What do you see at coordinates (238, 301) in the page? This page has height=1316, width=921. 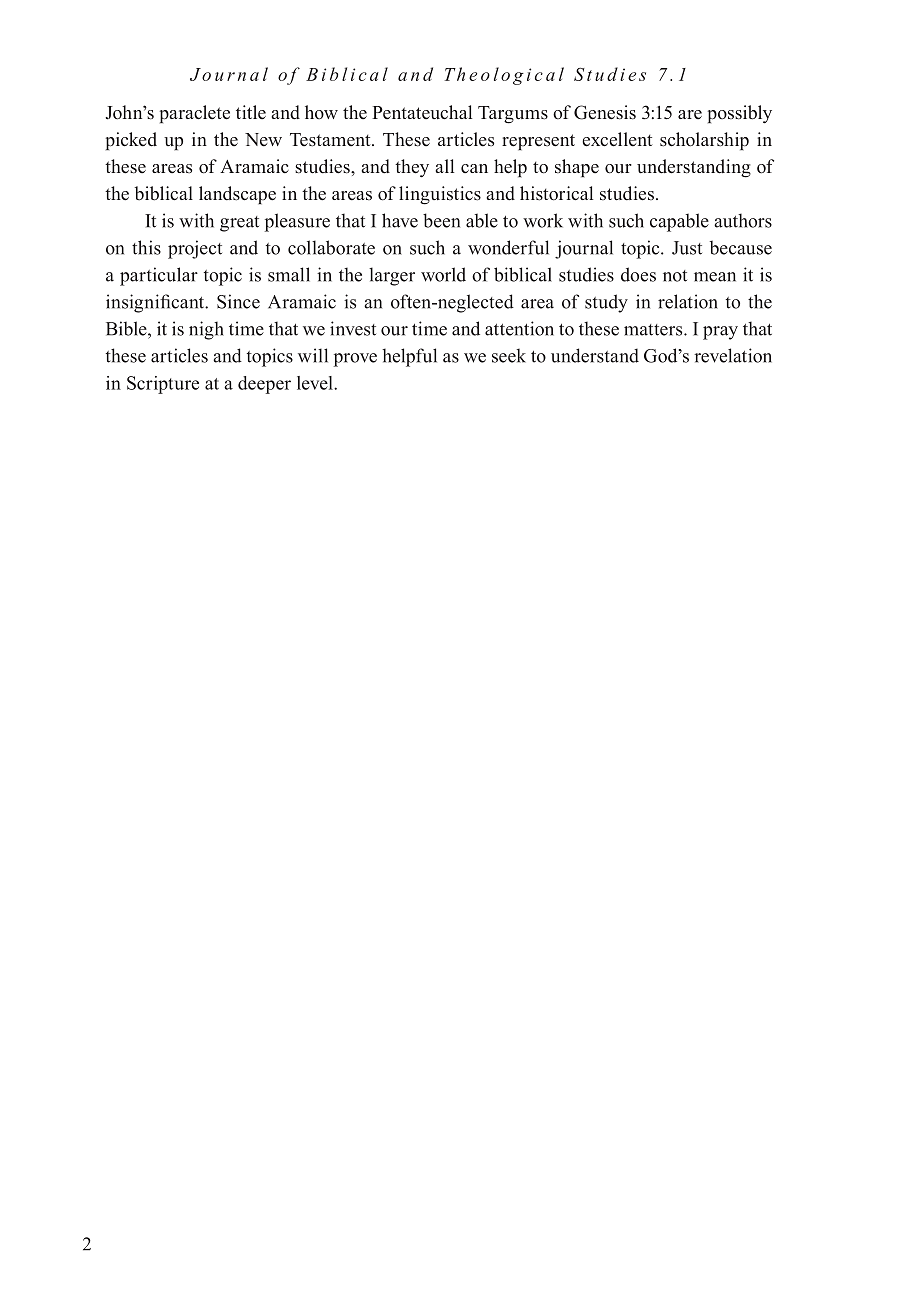 I see `Since` at bounding box center [238, 301].
